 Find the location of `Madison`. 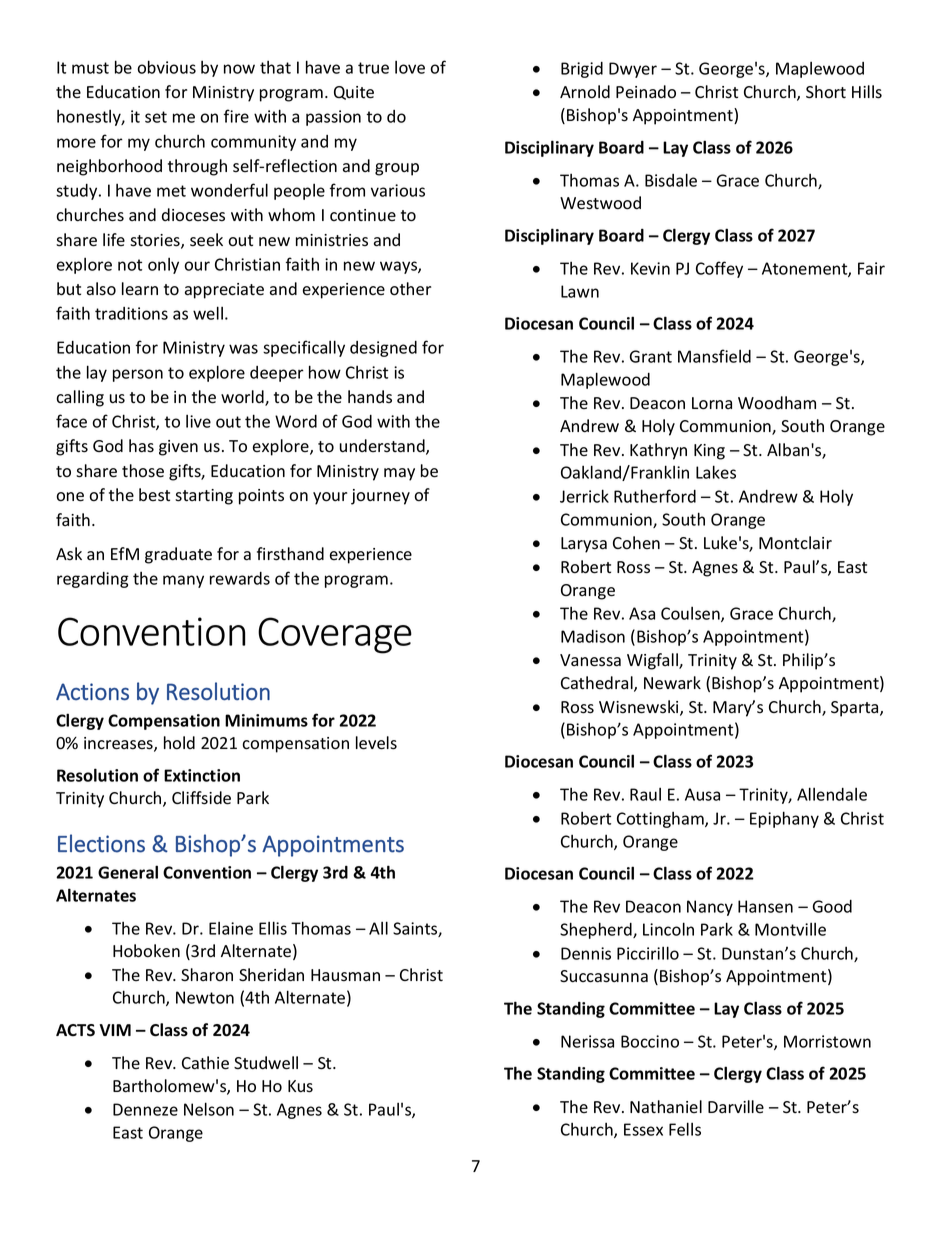

Madison is located at coordinates (593, 636).
